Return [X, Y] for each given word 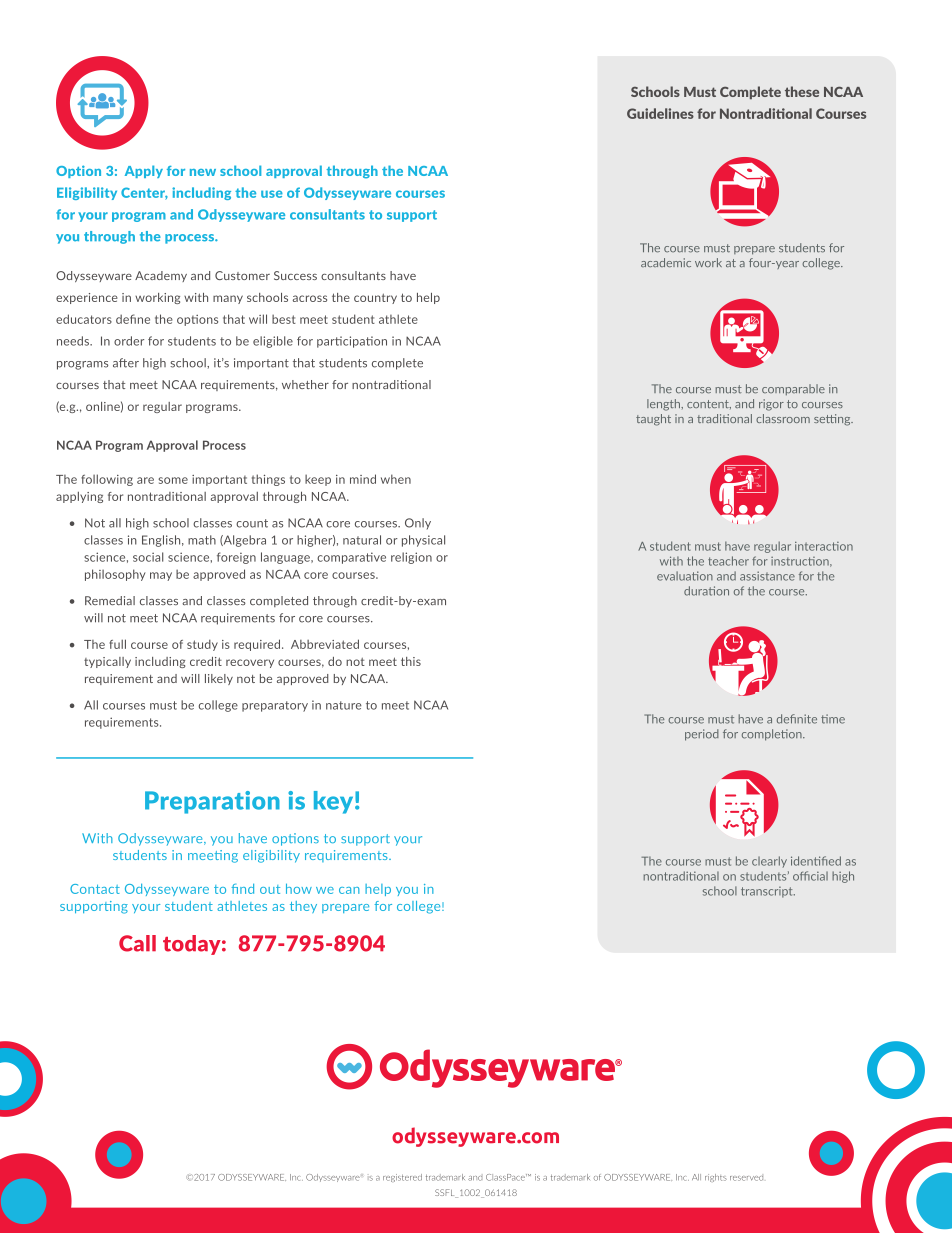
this [411, 661]
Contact [95, 889]
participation [352, 342]
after [126, 363]
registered [402, 1178]
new [203, 172]
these [802, 91]
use [272, 194]
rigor [771, 405]
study [202, 645]
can [349, 890]
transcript [768, 892]
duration [706, 591]
